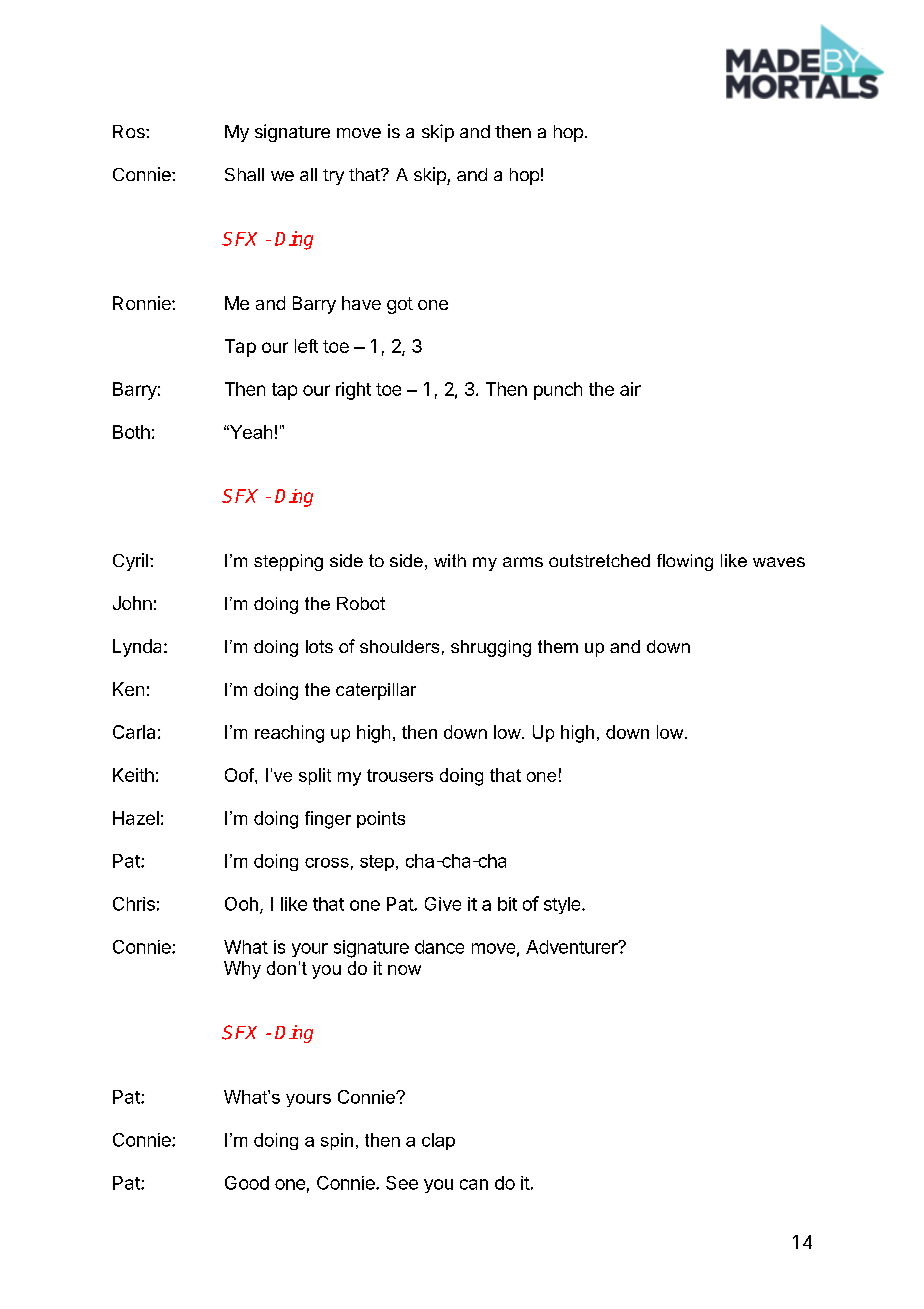 The image size is (924, 1309). What do you see at coordinates (139, 648) in the screenshot?
I see `Lynda` at bounding box center [139, 648].
